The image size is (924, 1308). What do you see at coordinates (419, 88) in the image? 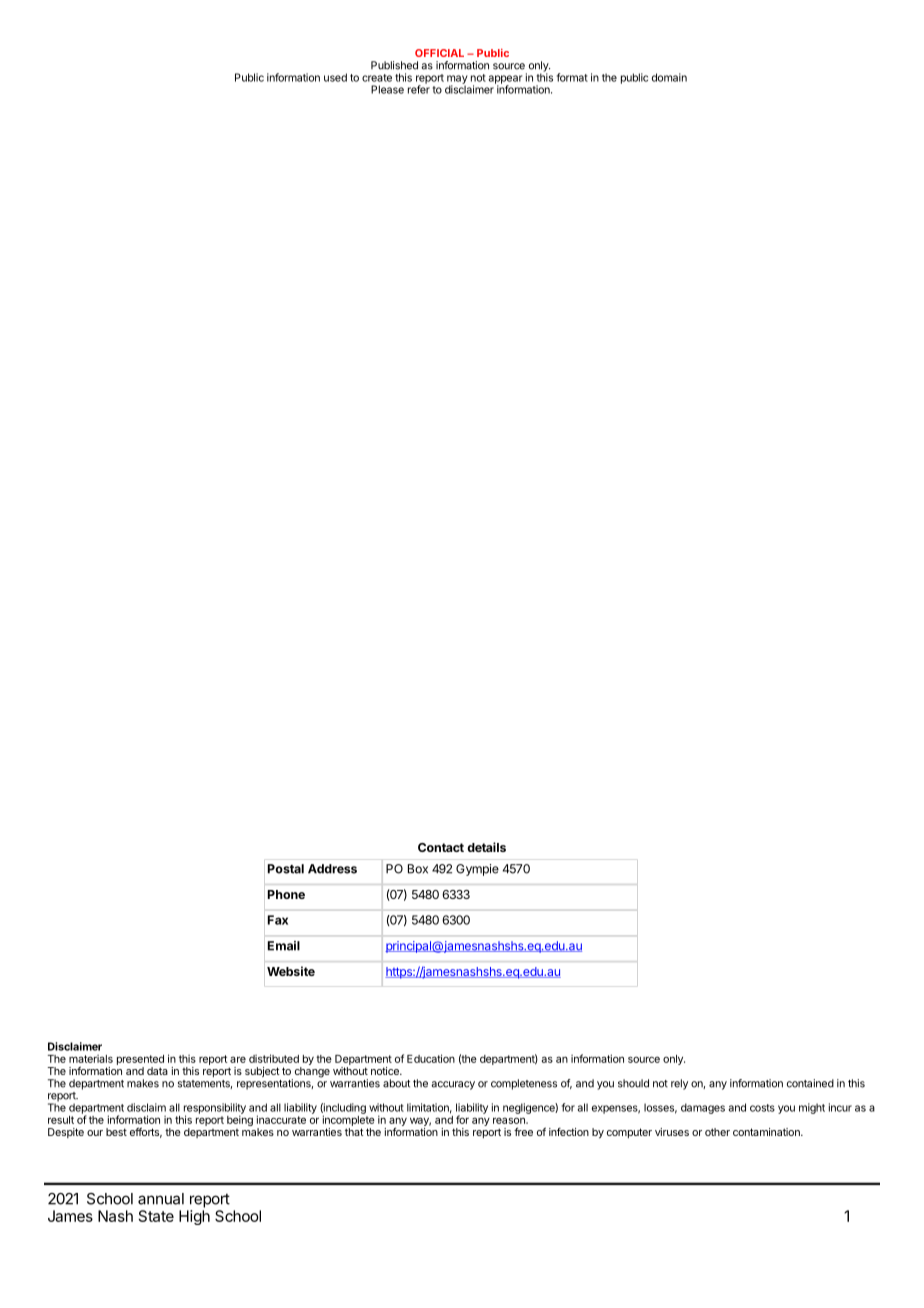
I see `refer` at bounding box center [419, 88].
